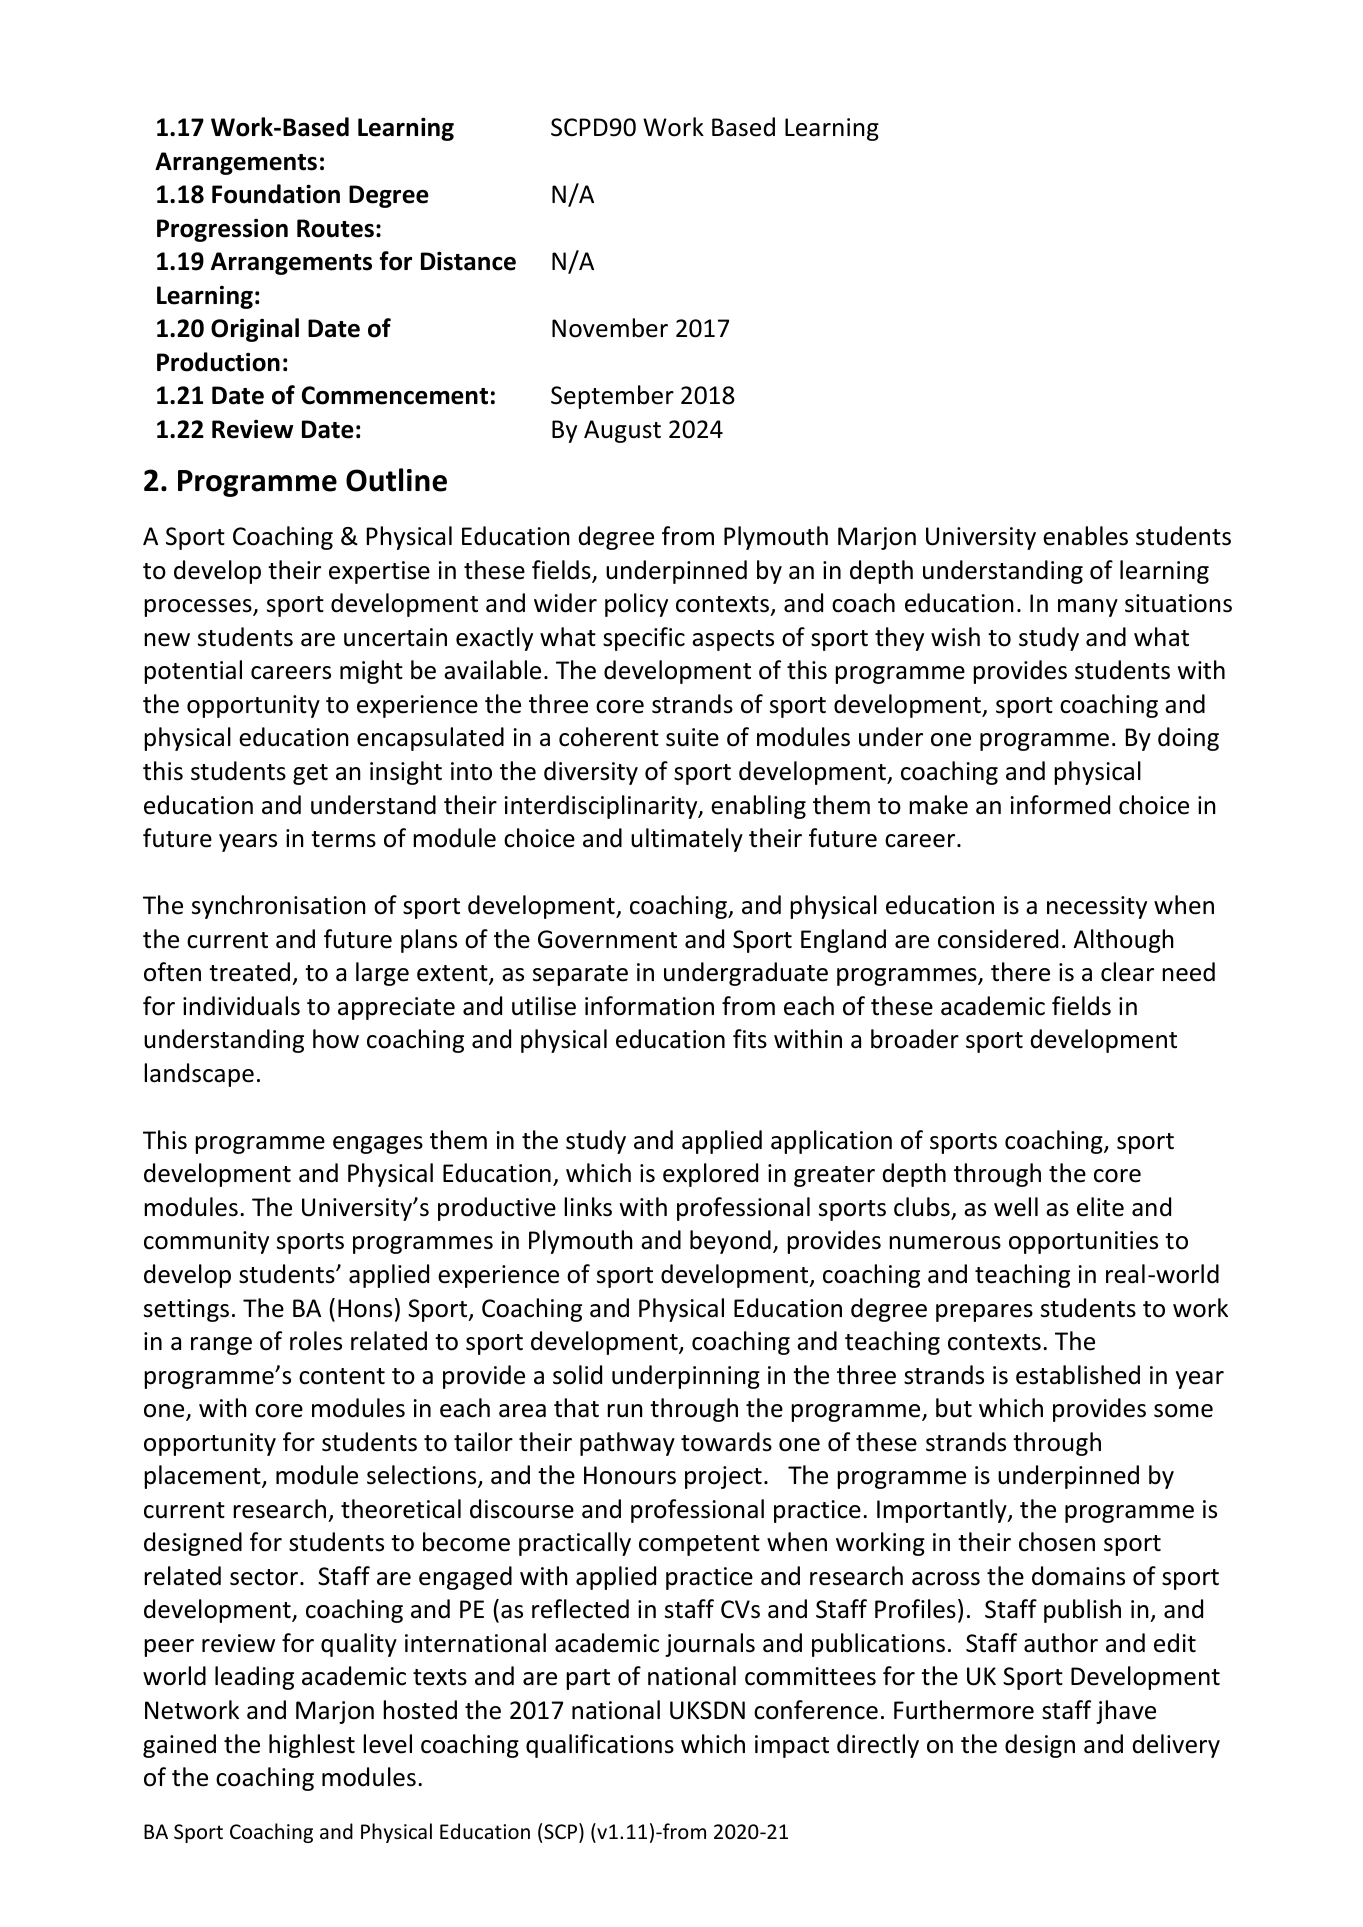 The image size is (1363, 1927). Describe the element at coordinates (276, 194) in the document. I see `Foundation` at that location.
